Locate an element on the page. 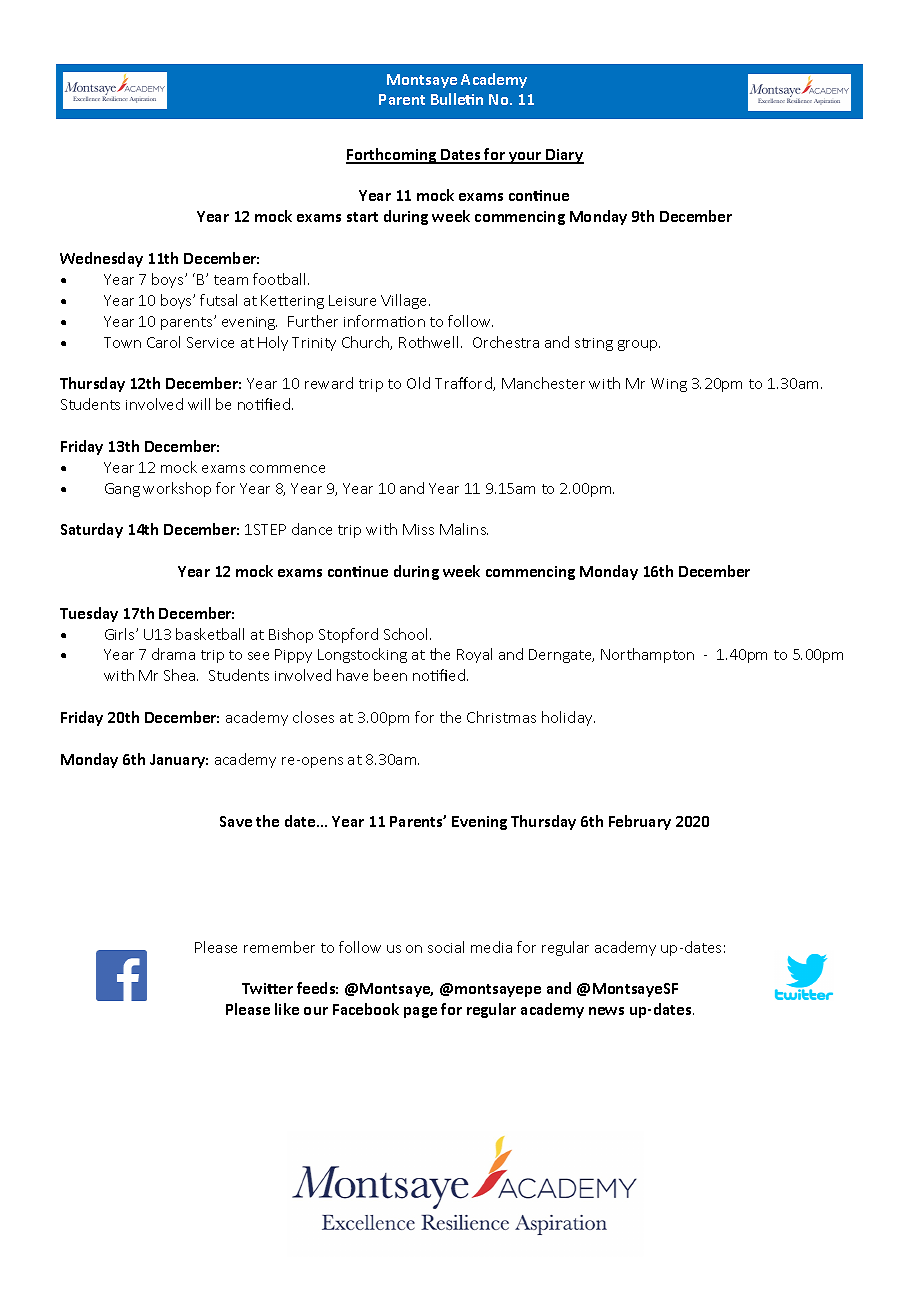 This image has height=1308, width=924. Saturday is located at coordinates (92, 530).
